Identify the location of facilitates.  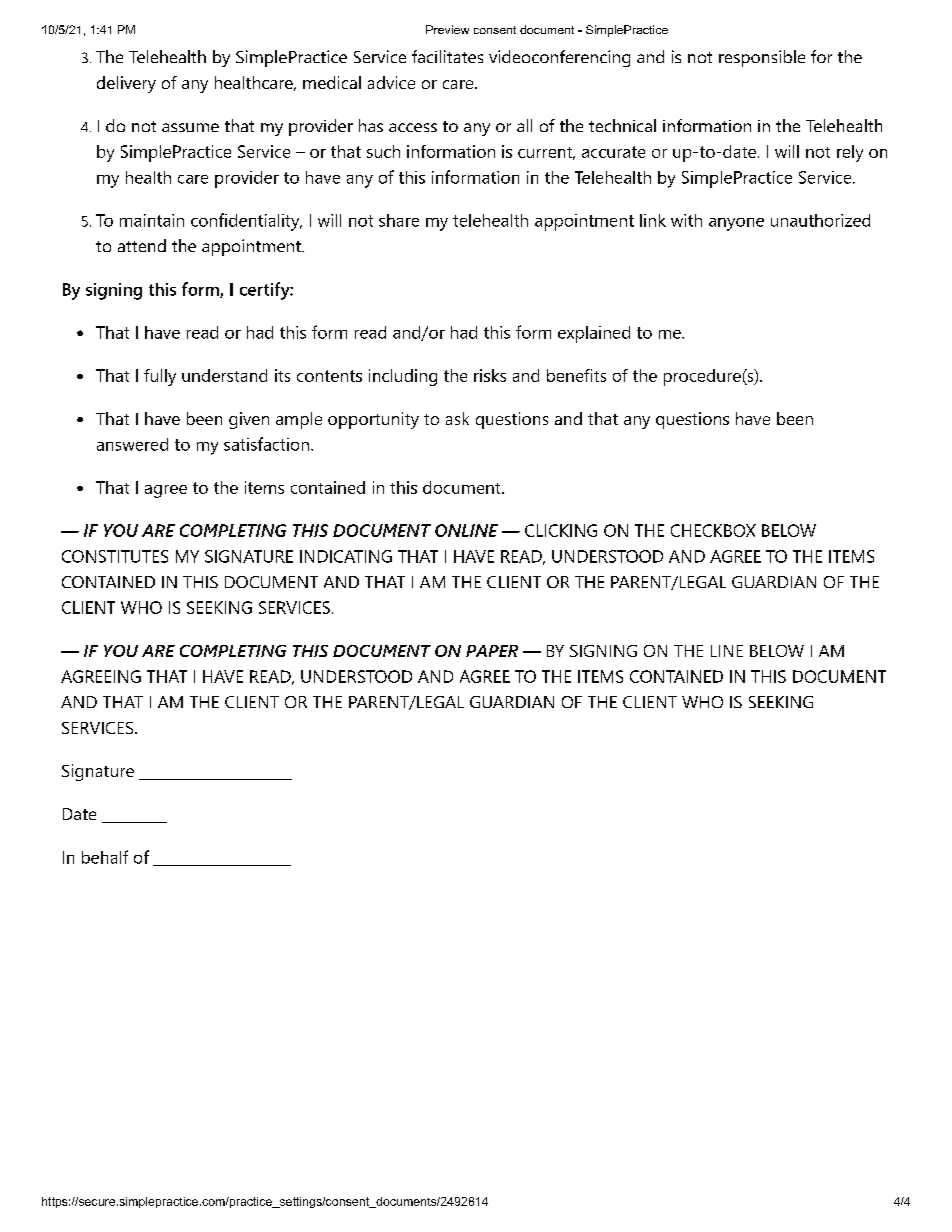
(447, 56).
